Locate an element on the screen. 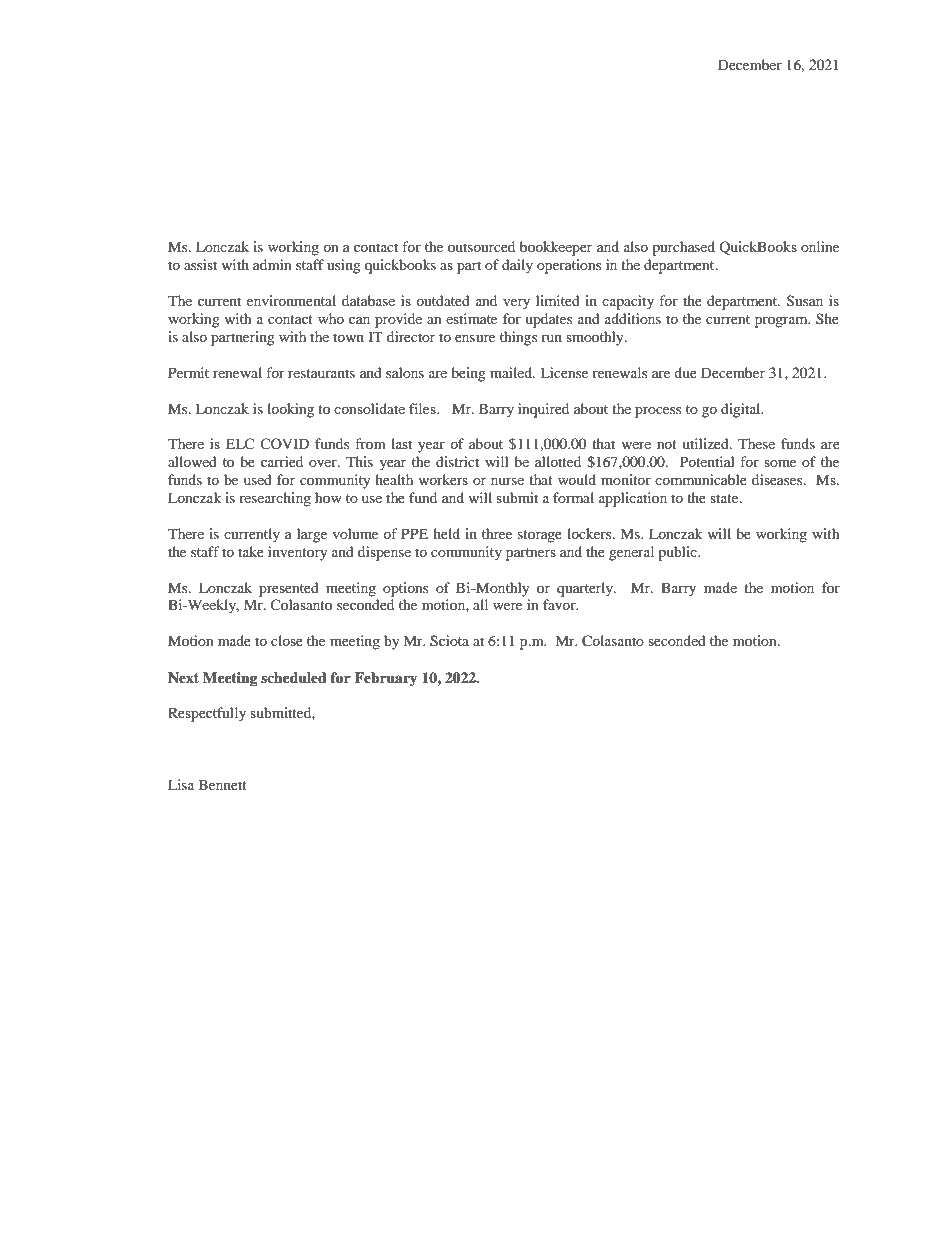 The image size is (952, 1233). Bennett is located at coordinates (223, 784).
